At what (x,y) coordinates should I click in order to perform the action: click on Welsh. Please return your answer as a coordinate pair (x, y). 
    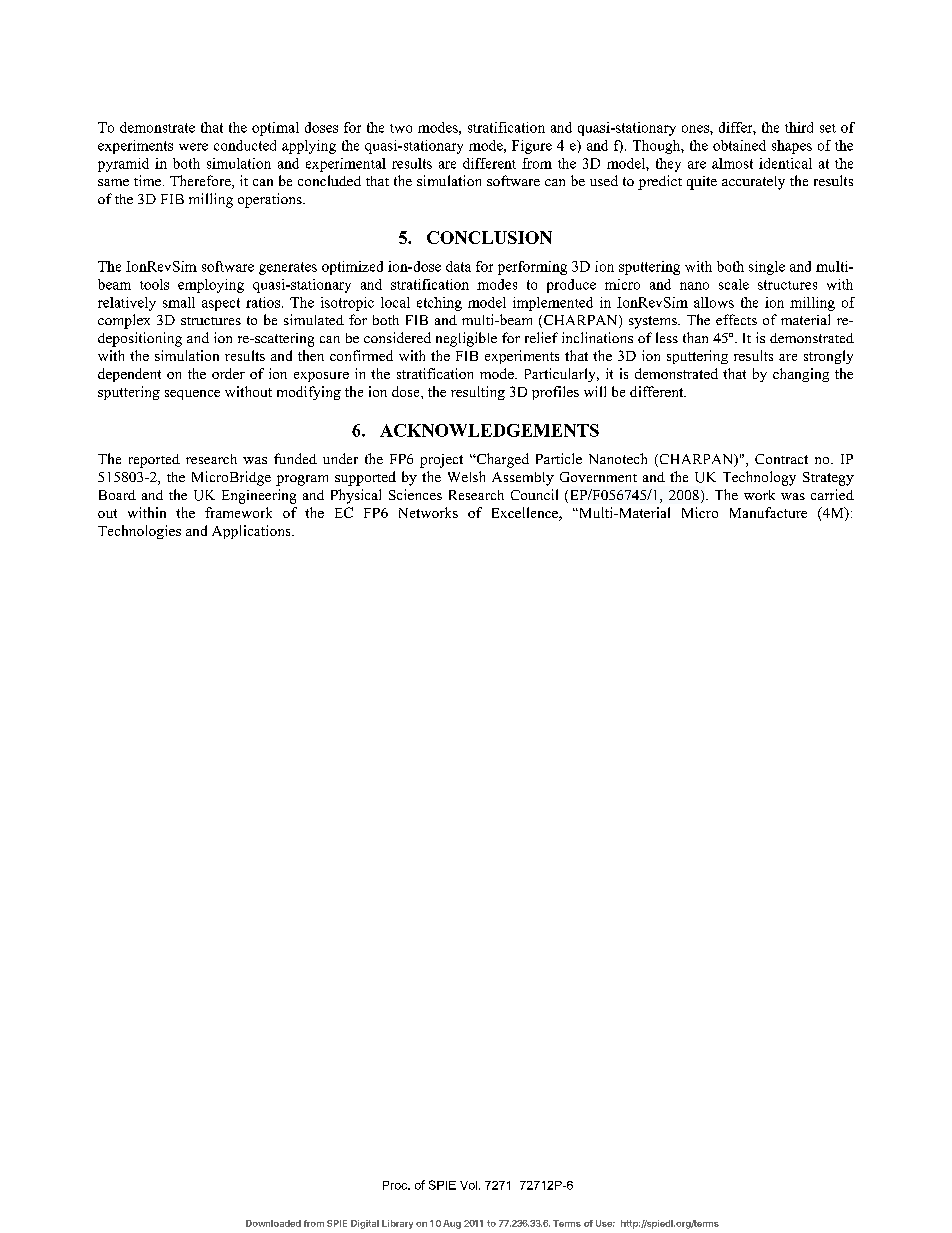
    Looking at the image, I should click on (466, 476).
